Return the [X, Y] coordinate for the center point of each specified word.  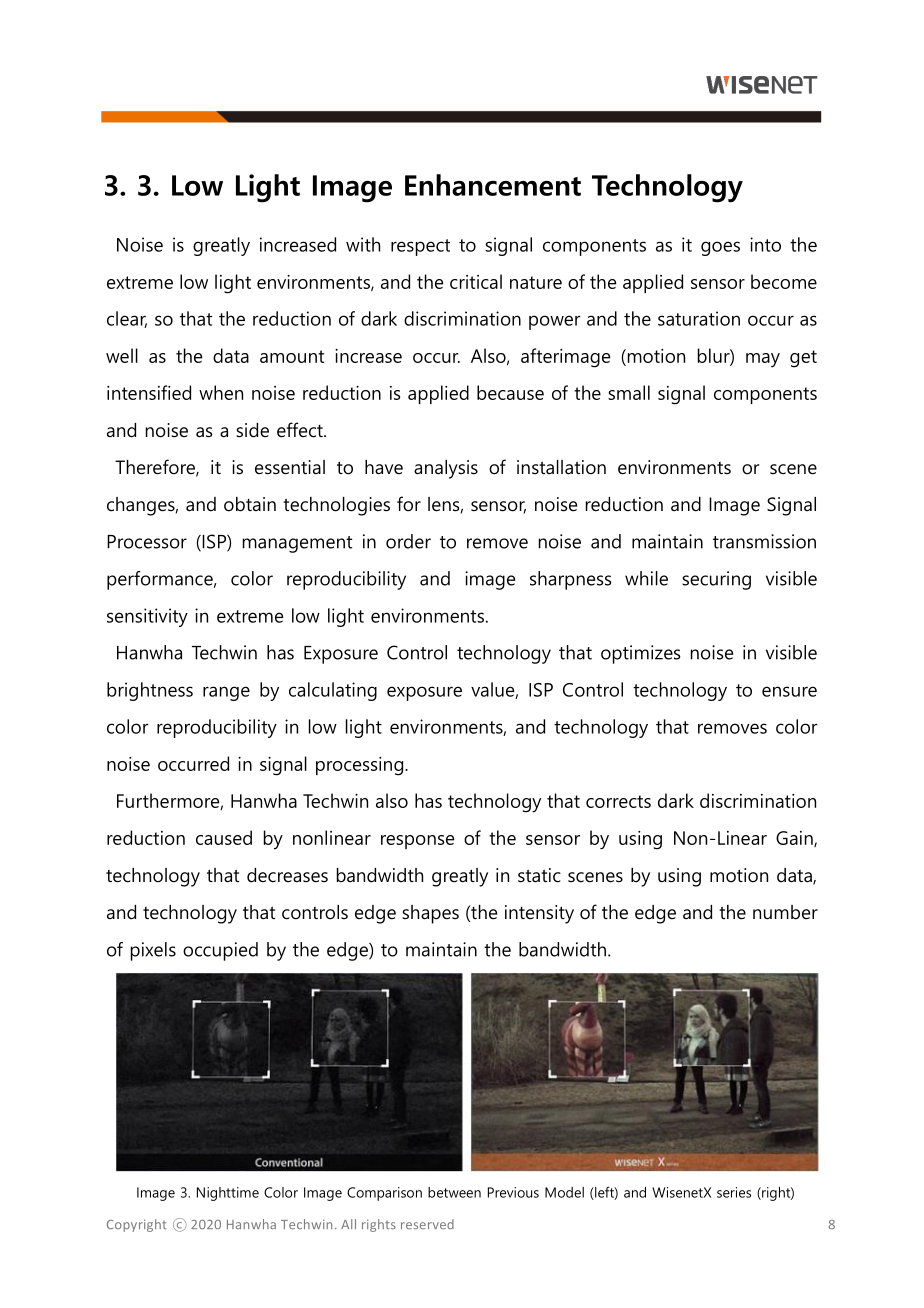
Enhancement [493, 185]
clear [127, 319]
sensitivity [147, 617]
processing [361, 766]
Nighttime [228, 1194]
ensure [789, 691]
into [765, 244]
